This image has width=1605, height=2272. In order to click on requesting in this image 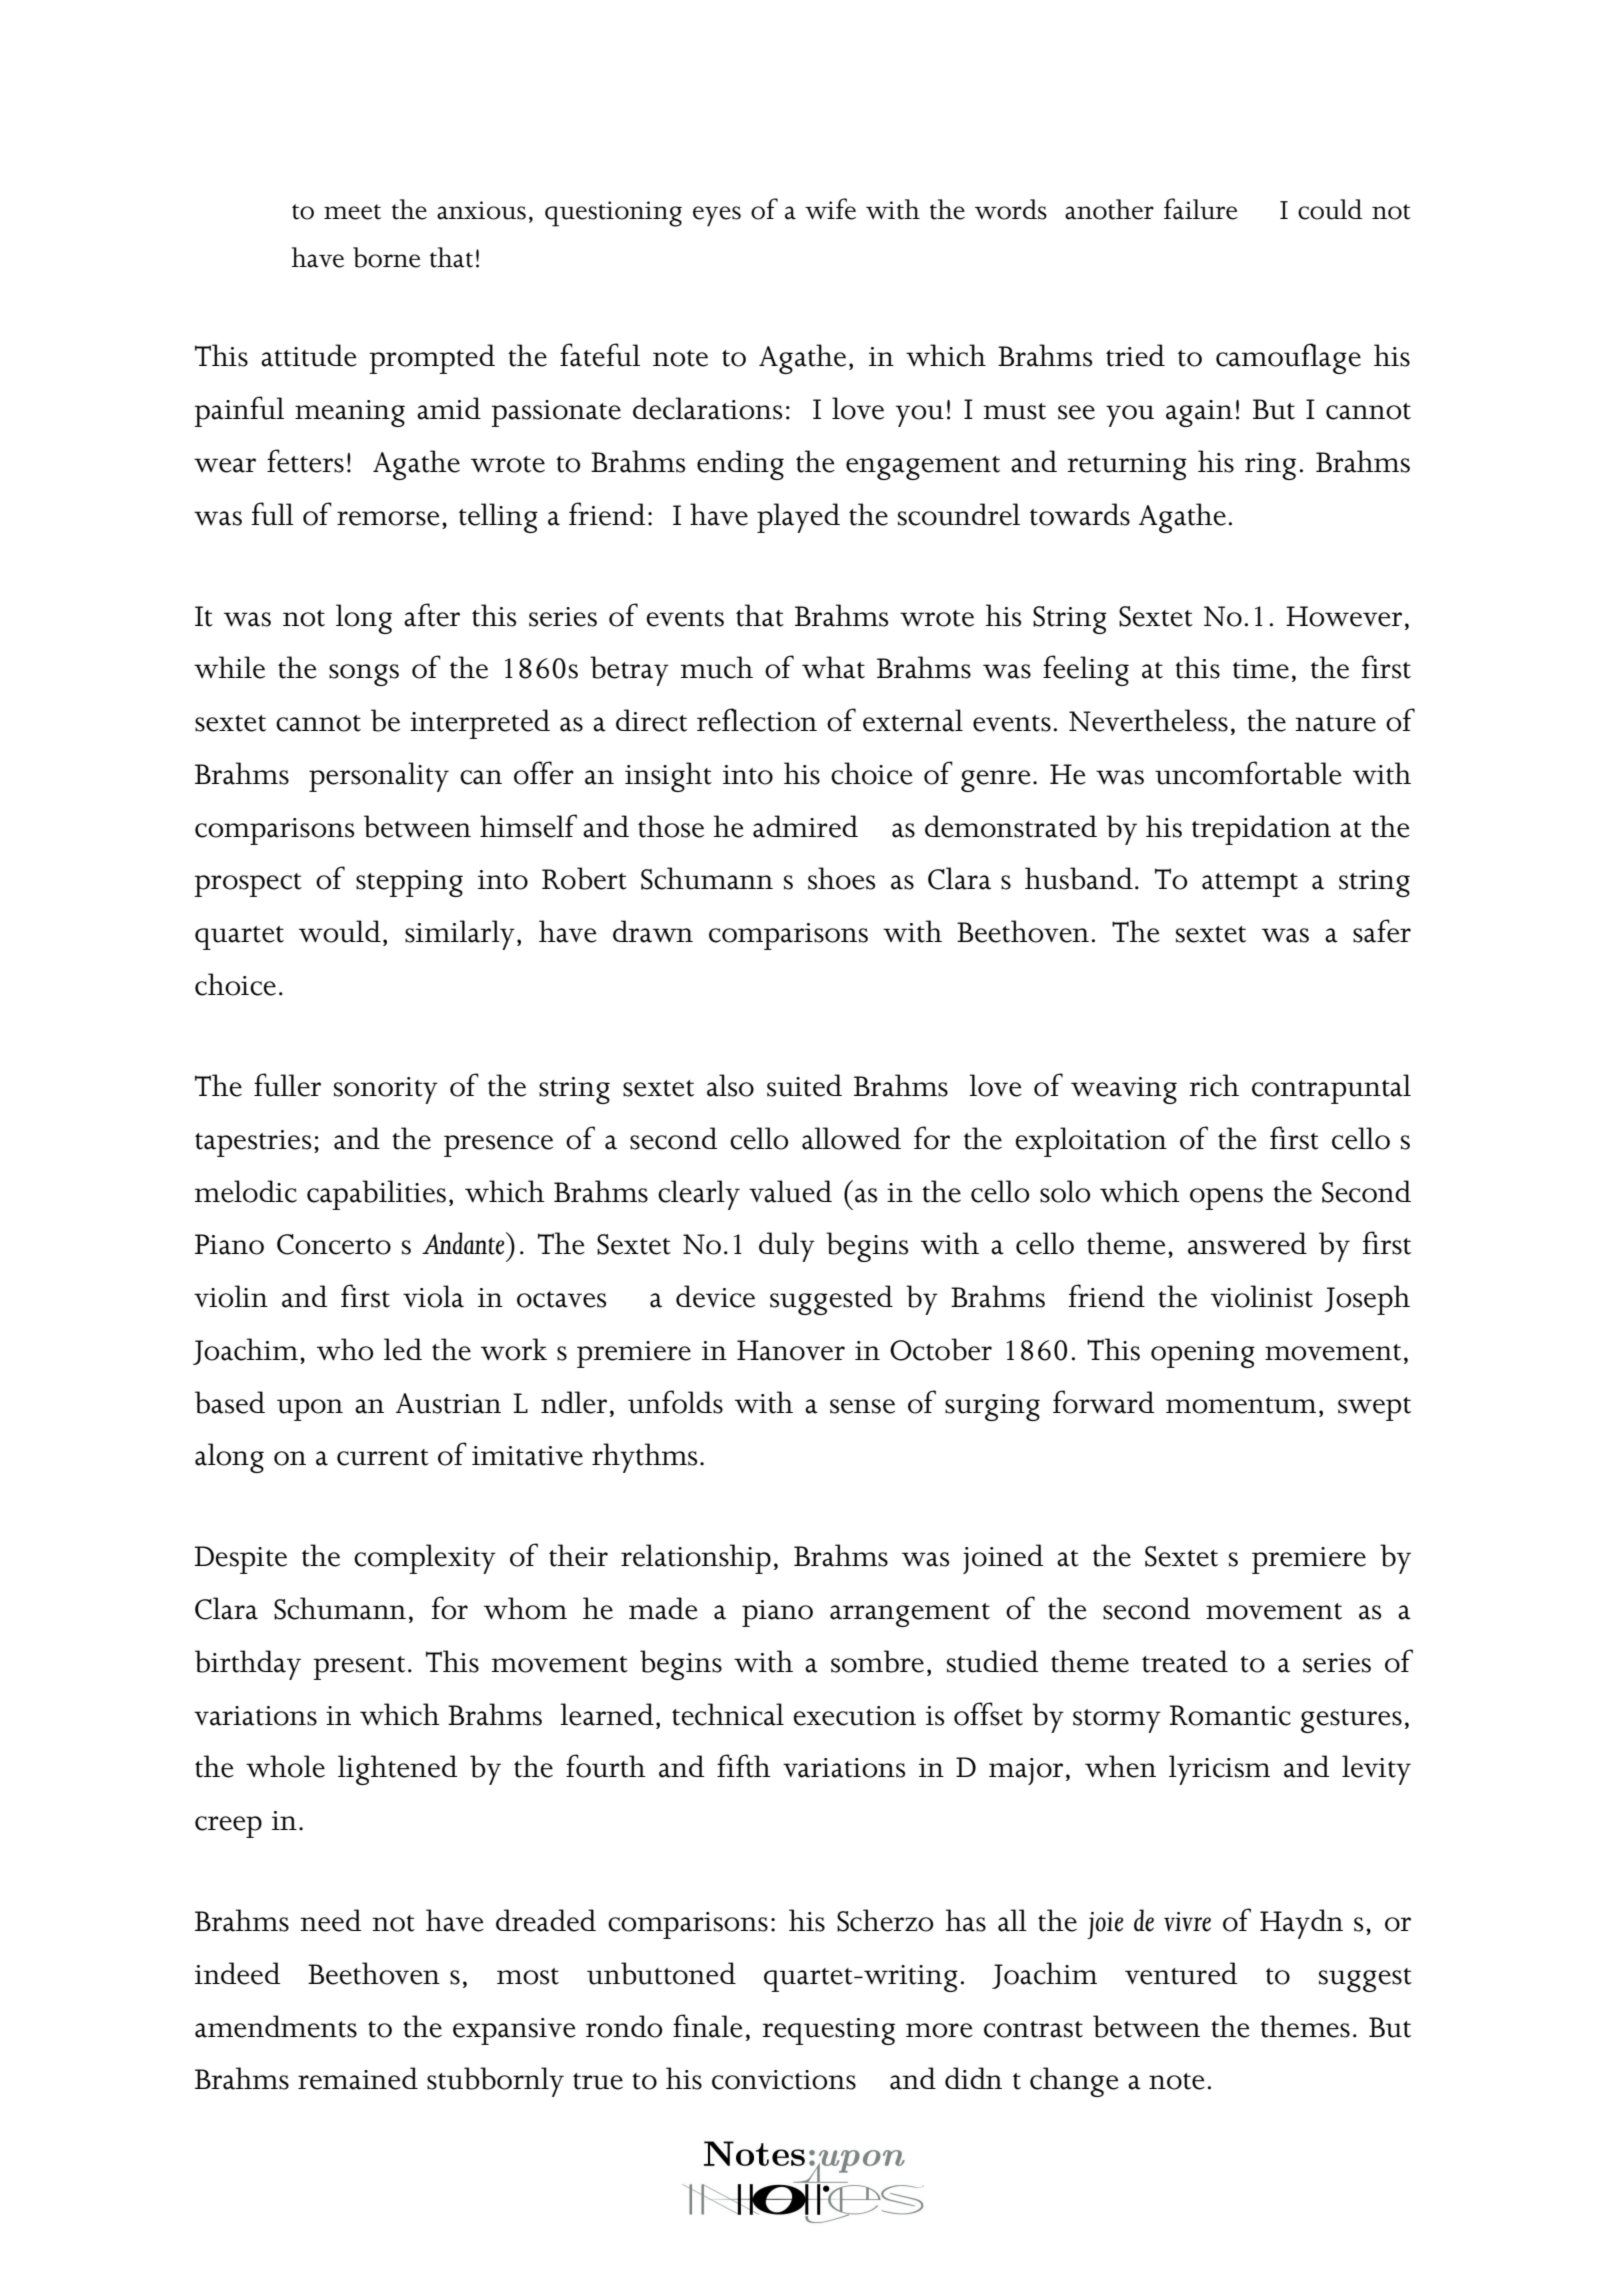, I will do `click(828, 2031)`.
